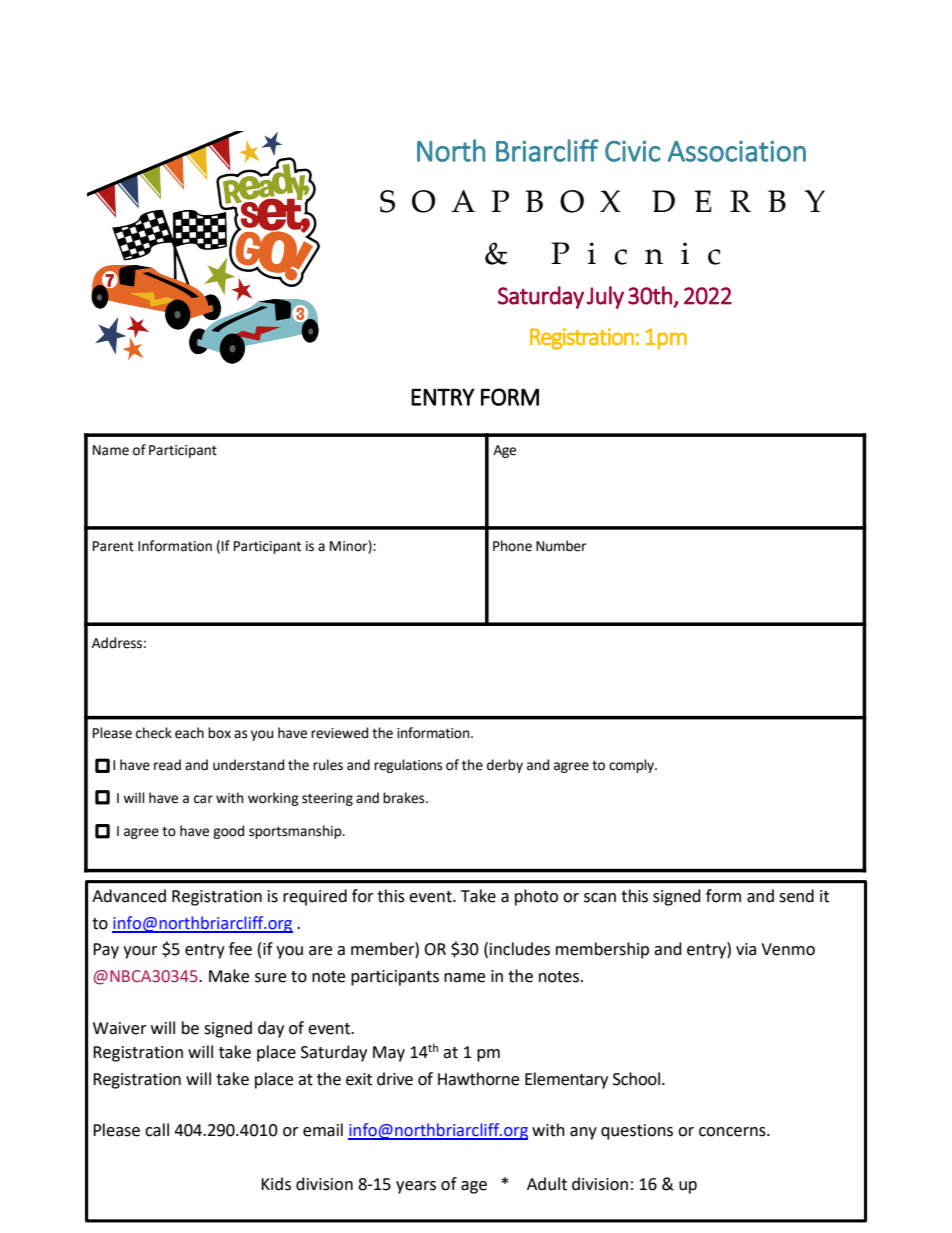  I want to click on regulations, so click(408, 766).
